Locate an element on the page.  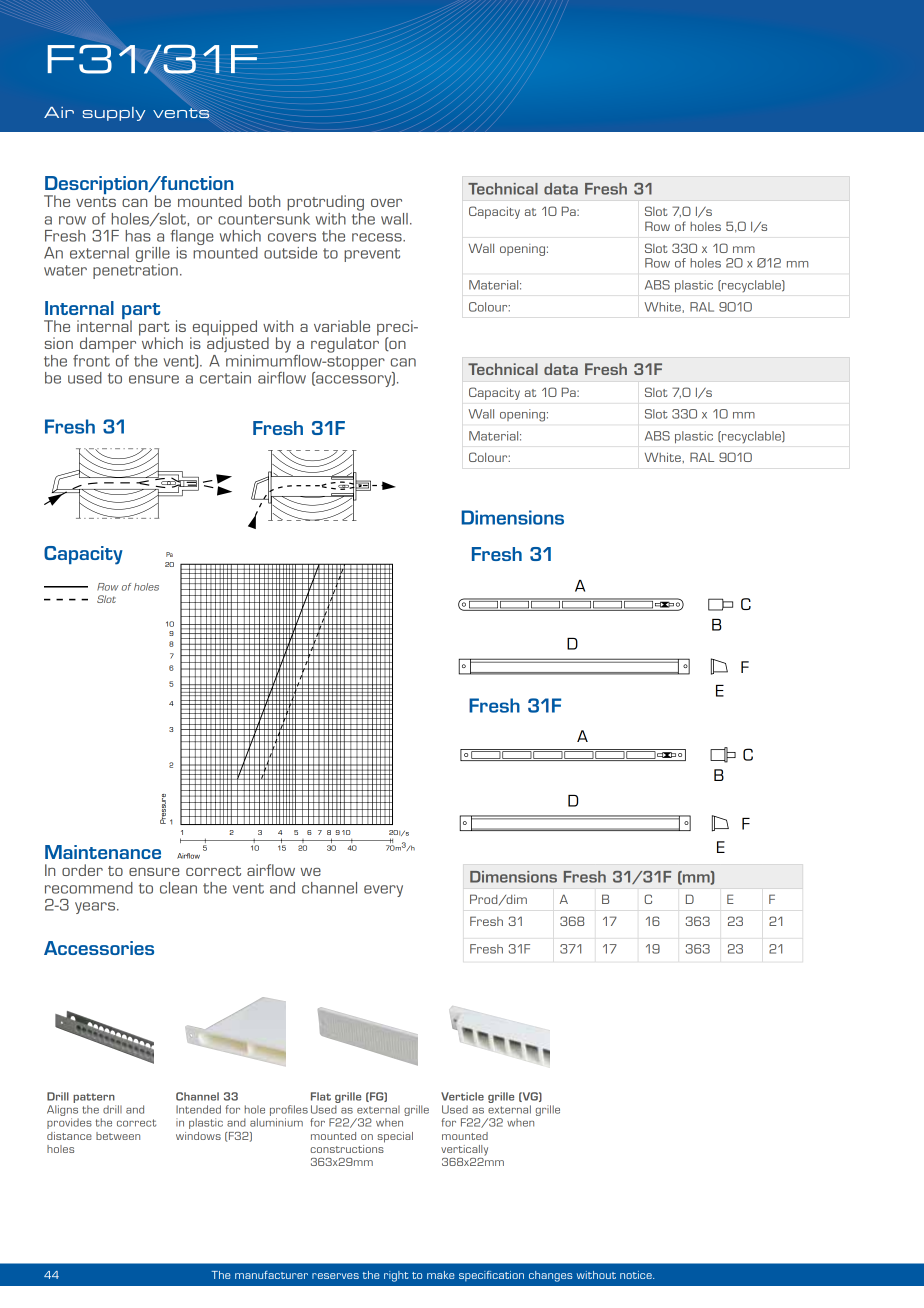
both is located at coordinates (264, 201).
